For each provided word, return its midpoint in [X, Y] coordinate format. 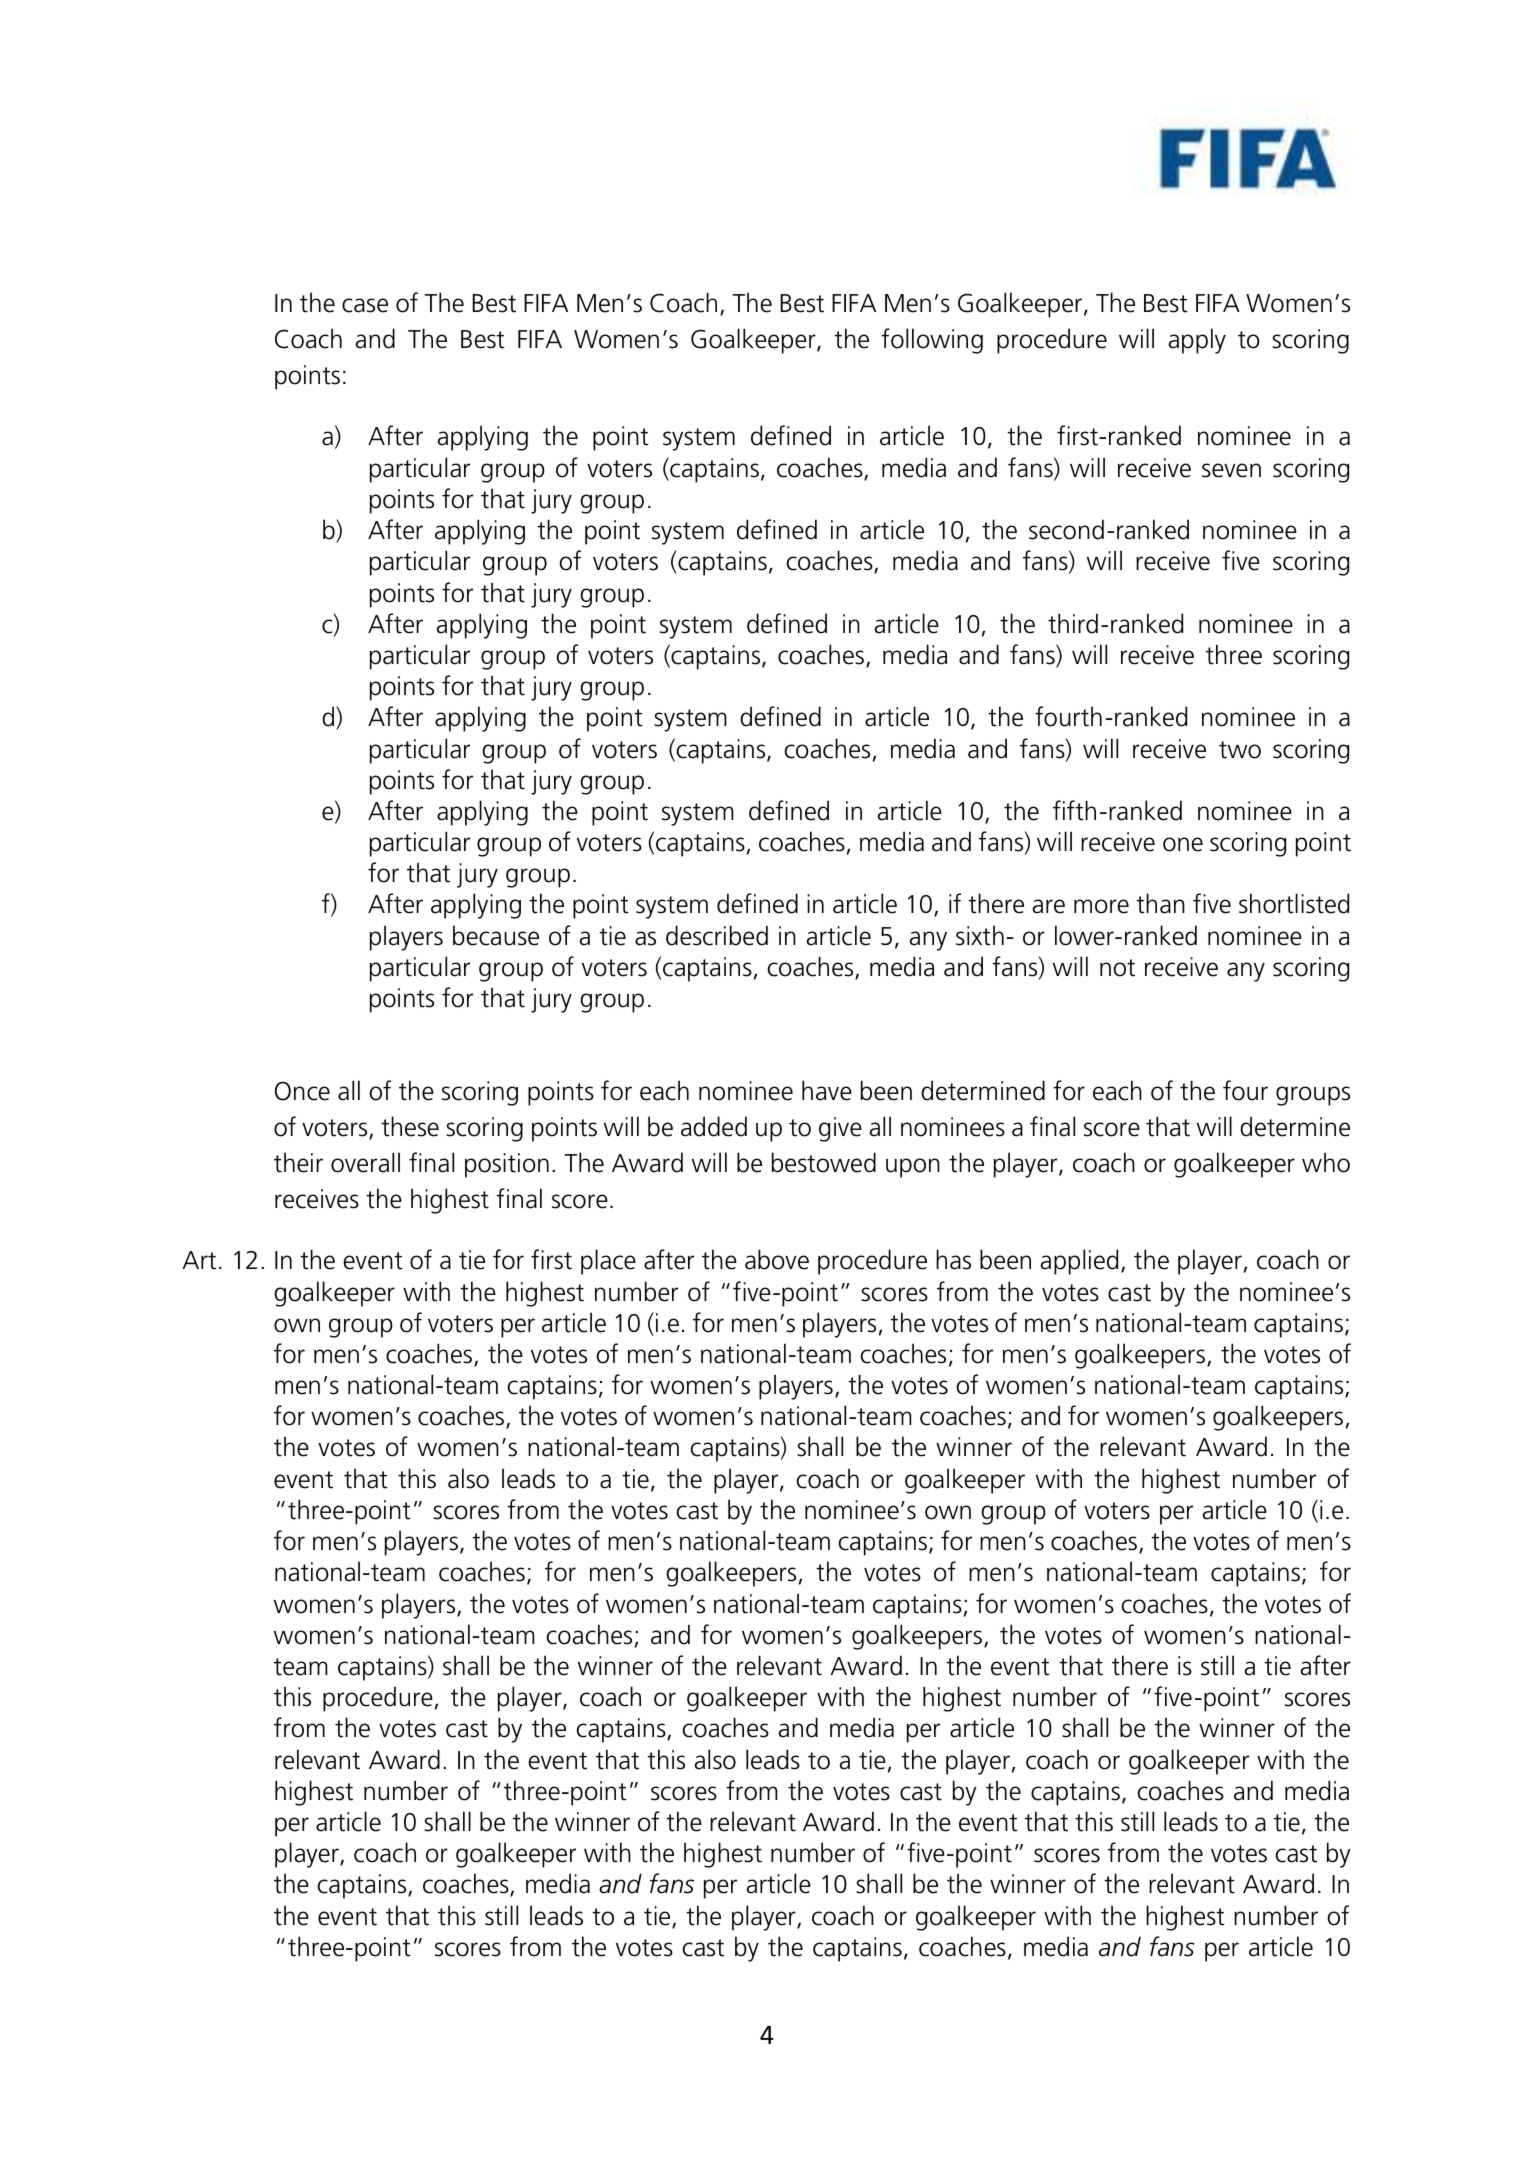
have [827, 1090]
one [1183, 844]
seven [1231, 470]
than [1160, 903]
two [1240, 750]
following [932, 341]
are [1049, 906]
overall [365, 1162]
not [1117, 968]
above [777, 1259]
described [717, 935]
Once [302, 1091]
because [496, 935]
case [365, 305]
